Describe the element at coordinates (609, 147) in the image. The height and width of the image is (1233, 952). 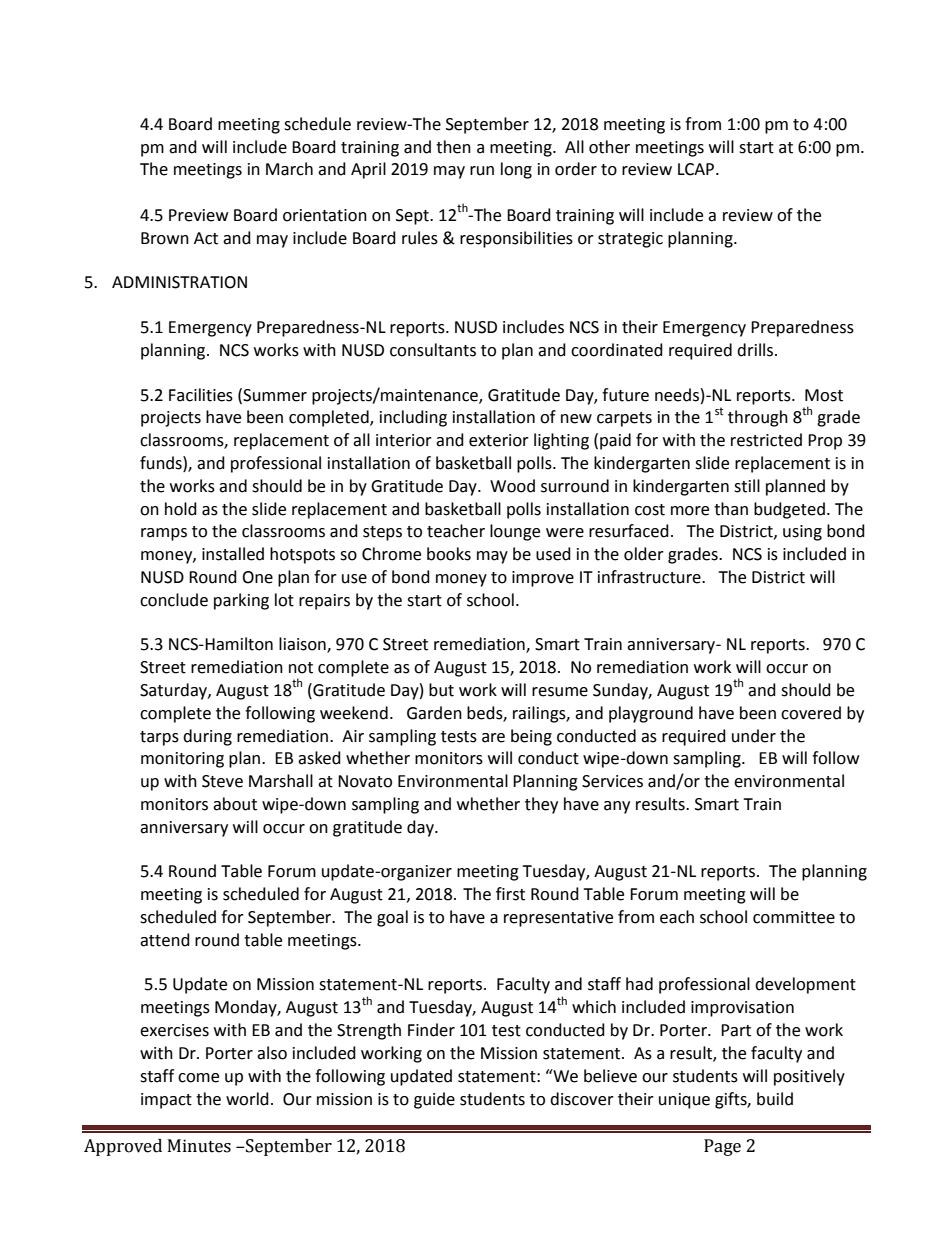
I see `other` at that location.
